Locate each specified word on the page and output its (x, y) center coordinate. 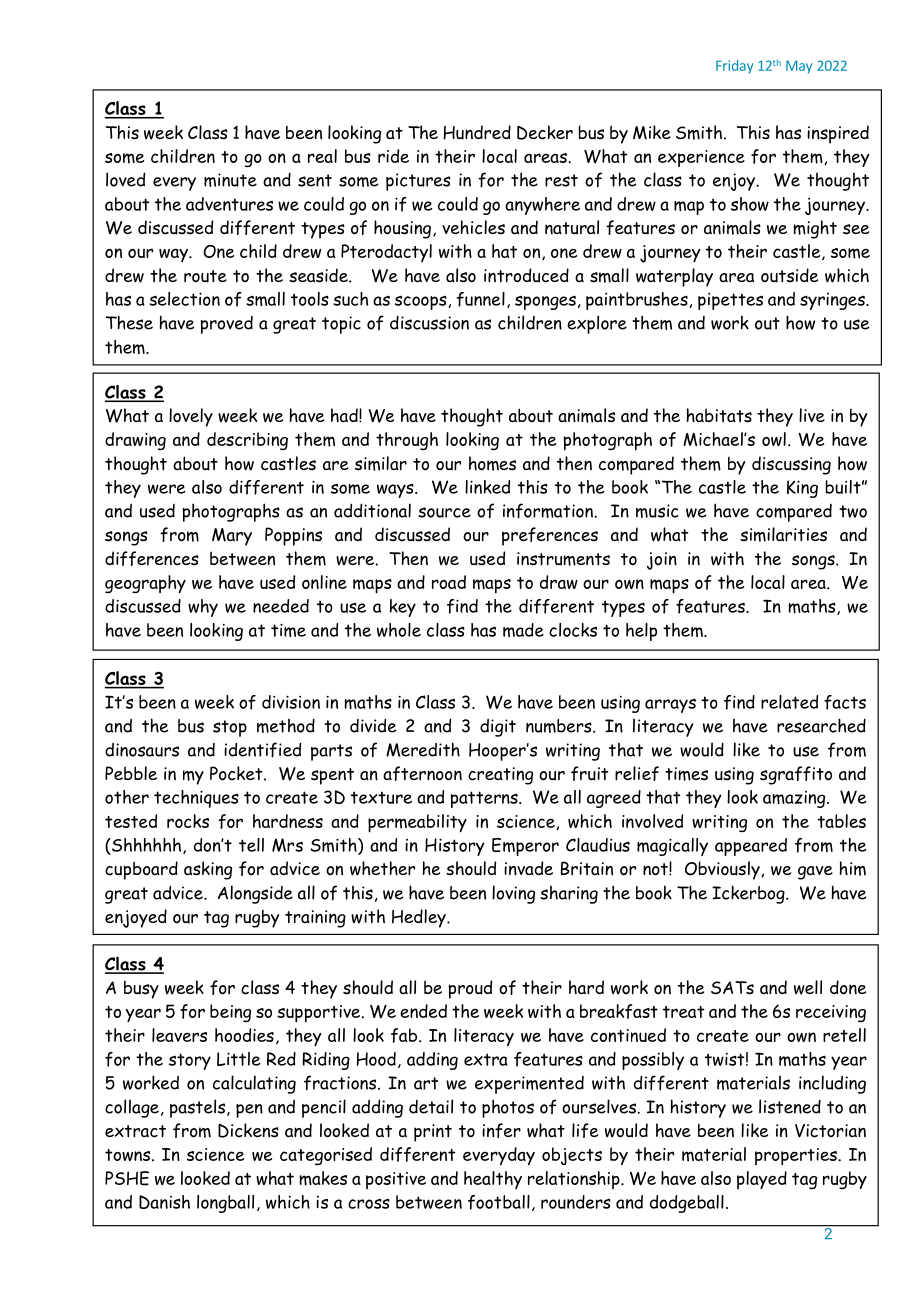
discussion (429, 323)
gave (815, 873)
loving (513, 894)
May (799, 67)
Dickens (248, 1130)
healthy (493, 1180)
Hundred (477, 132)
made (523, 630)
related (789, 702)
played (762, 1180)
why (203, 608)
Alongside (255, 894)
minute (230, 180)
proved (226, 325)
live (812, 415)
